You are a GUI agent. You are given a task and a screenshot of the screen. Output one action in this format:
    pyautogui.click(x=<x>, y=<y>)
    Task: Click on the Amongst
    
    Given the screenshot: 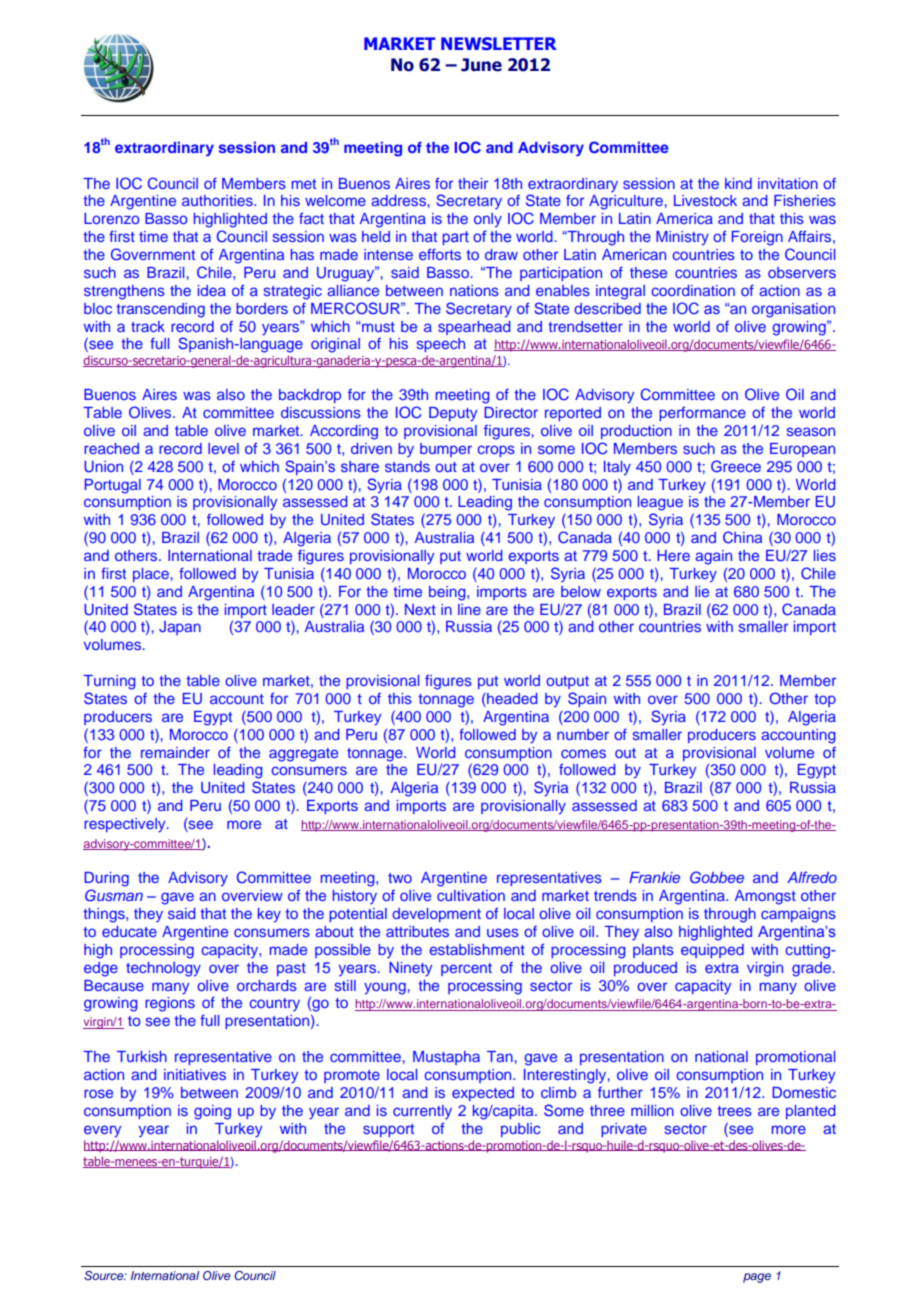 What is the action you would take?
    pyautogui.click(x=765, y=897)
